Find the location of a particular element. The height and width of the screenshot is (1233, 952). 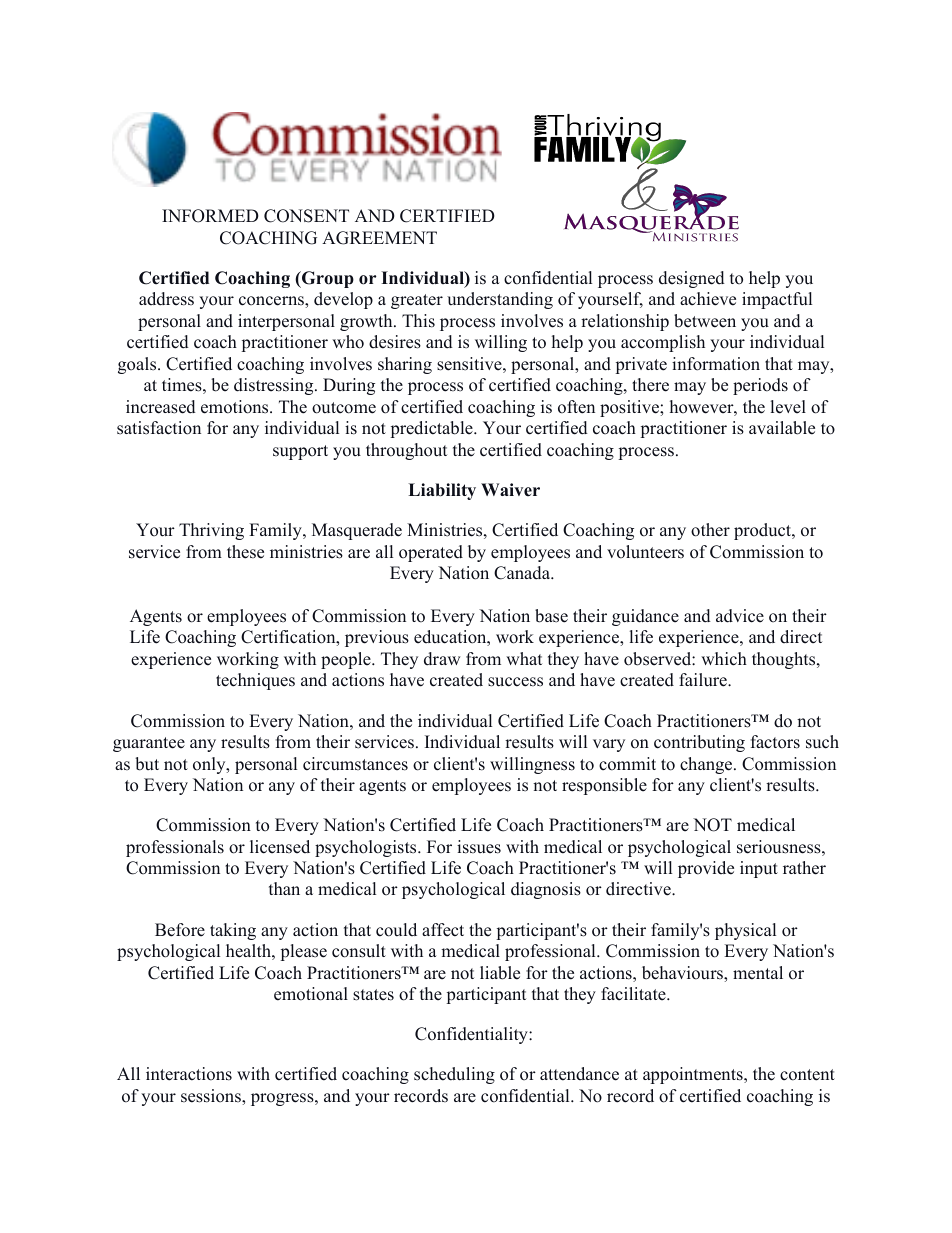

appointments is located at coordinates (694, 1075).
